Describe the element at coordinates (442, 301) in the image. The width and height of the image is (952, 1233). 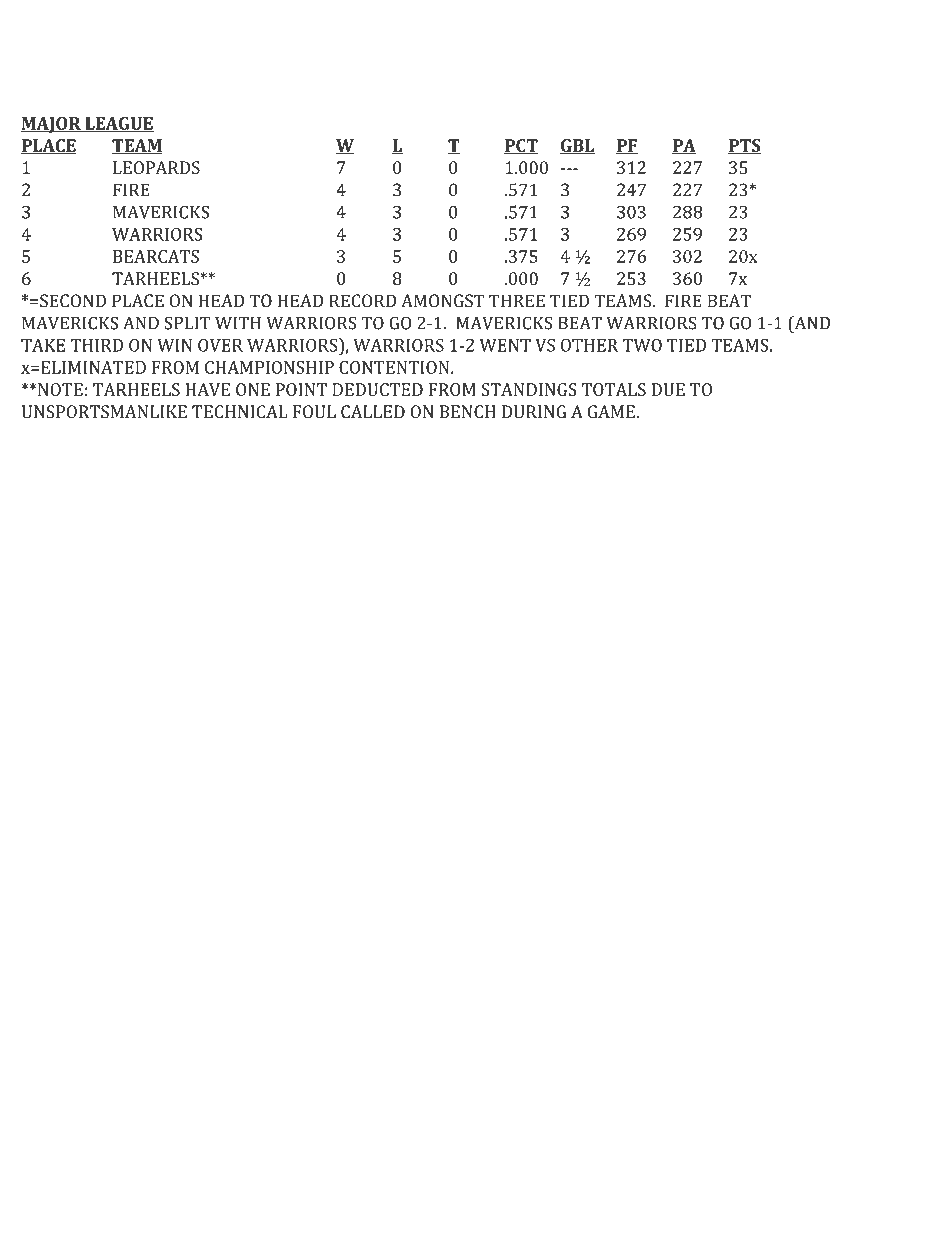
I see `AMONGST` at that location.
